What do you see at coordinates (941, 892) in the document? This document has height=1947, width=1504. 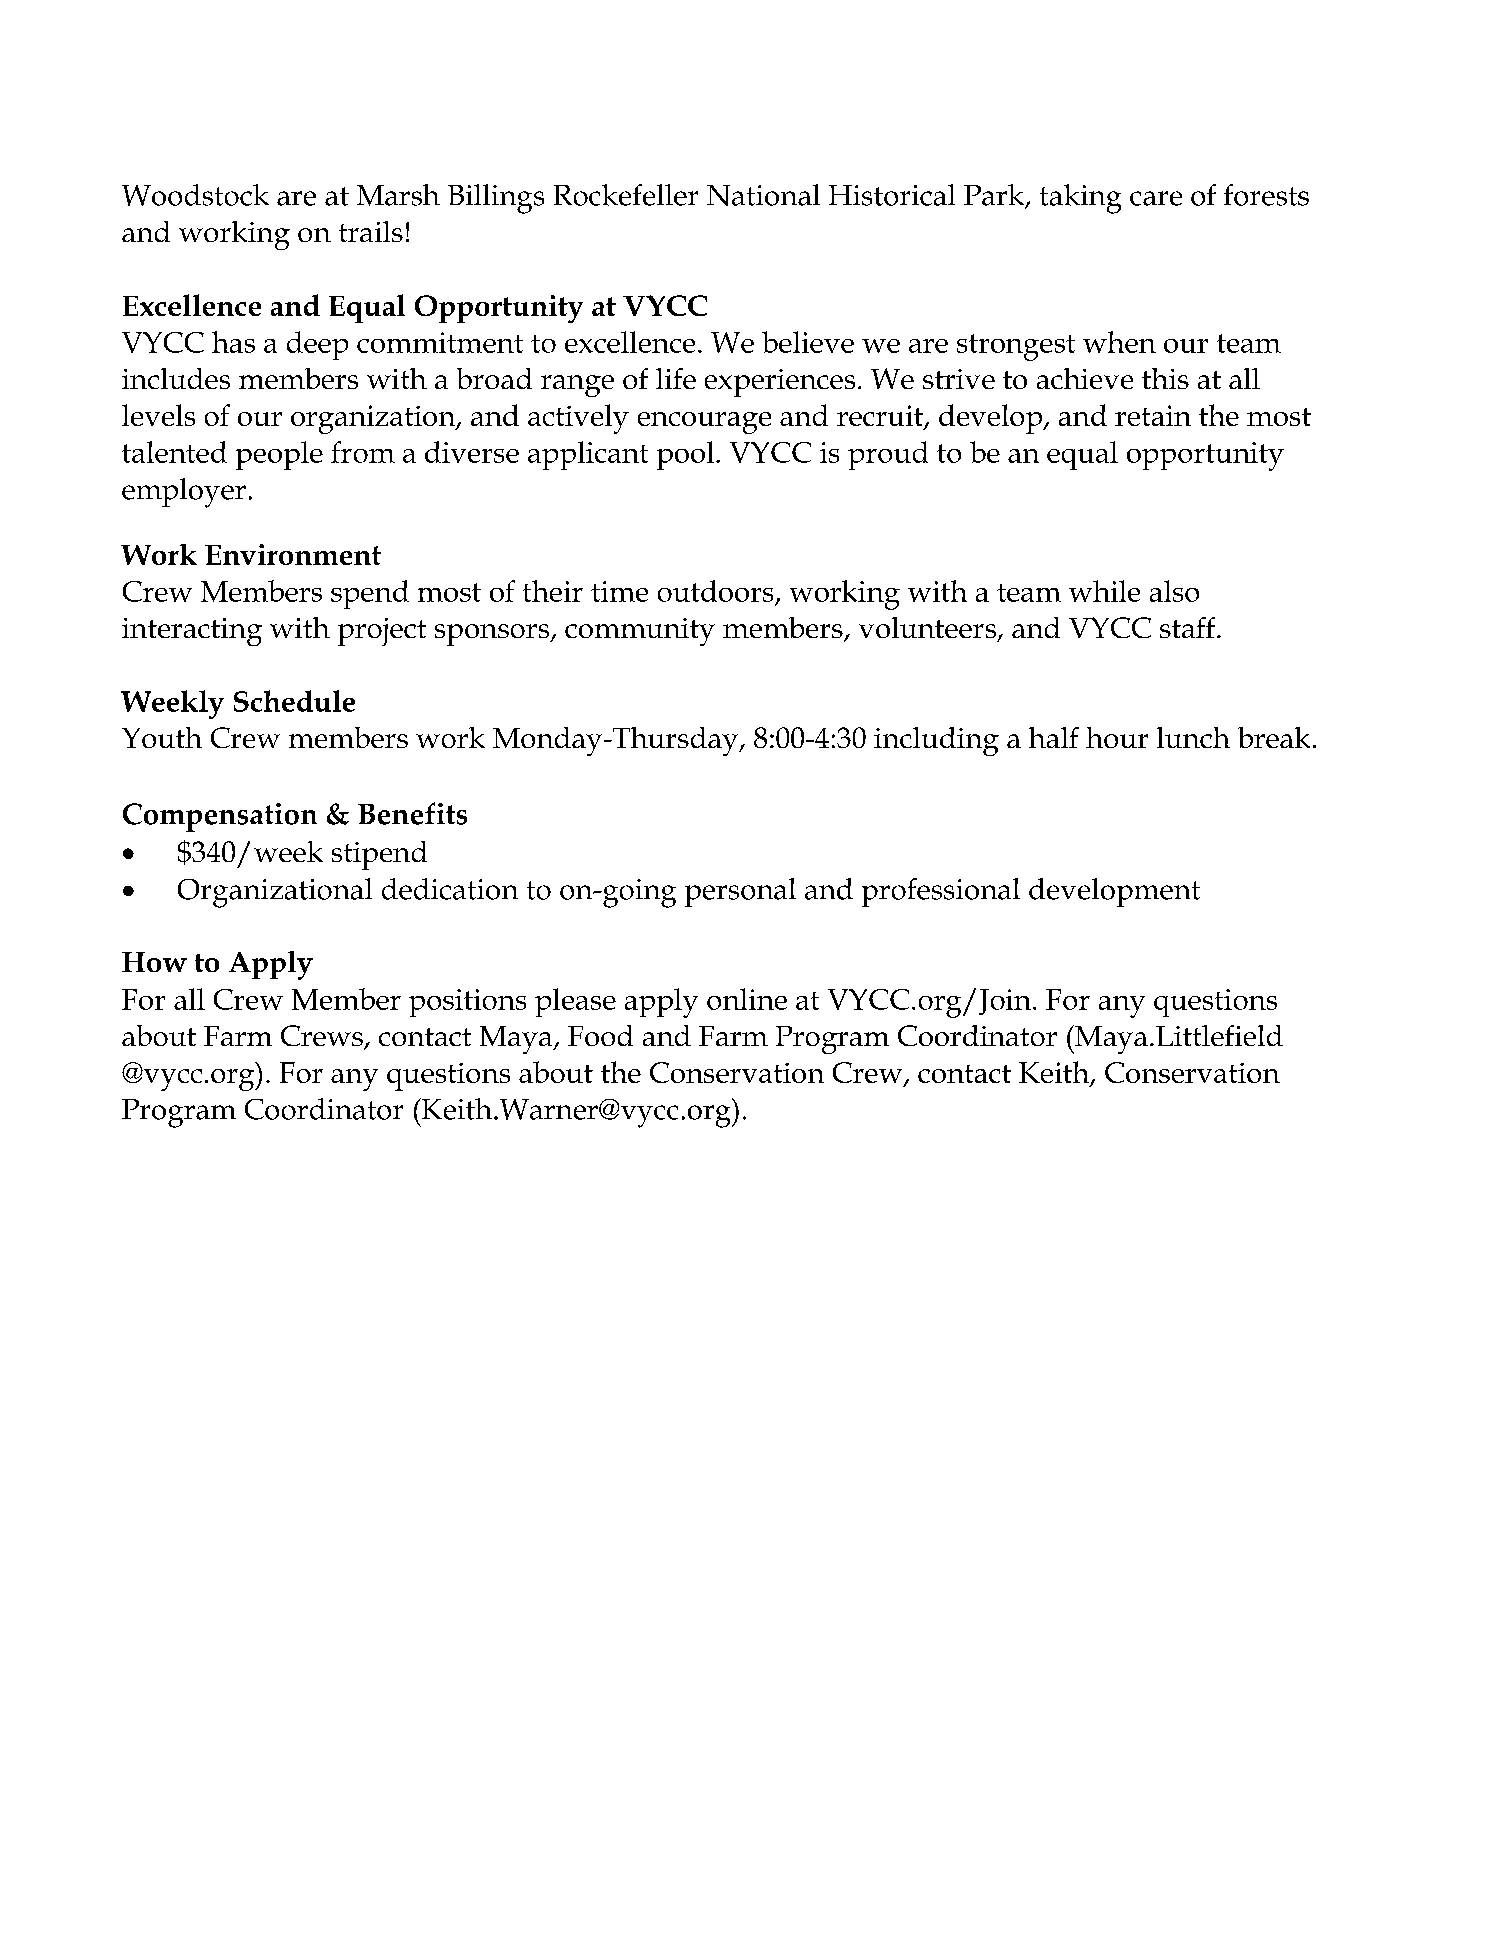 I see `professional` at bounding box center [941, 892].
